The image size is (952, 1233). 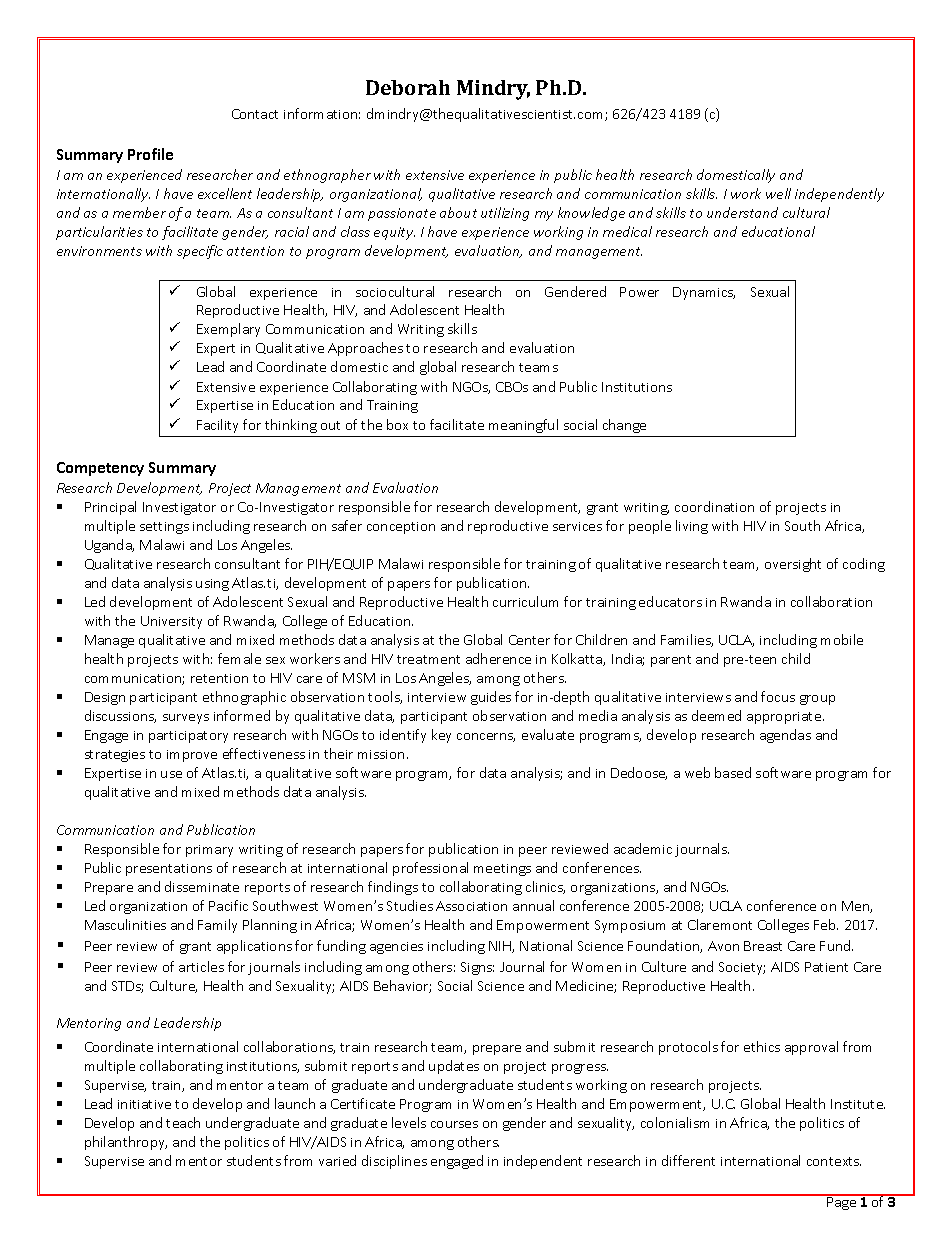 I want to click on adherence, so click(x=498, y=658).
